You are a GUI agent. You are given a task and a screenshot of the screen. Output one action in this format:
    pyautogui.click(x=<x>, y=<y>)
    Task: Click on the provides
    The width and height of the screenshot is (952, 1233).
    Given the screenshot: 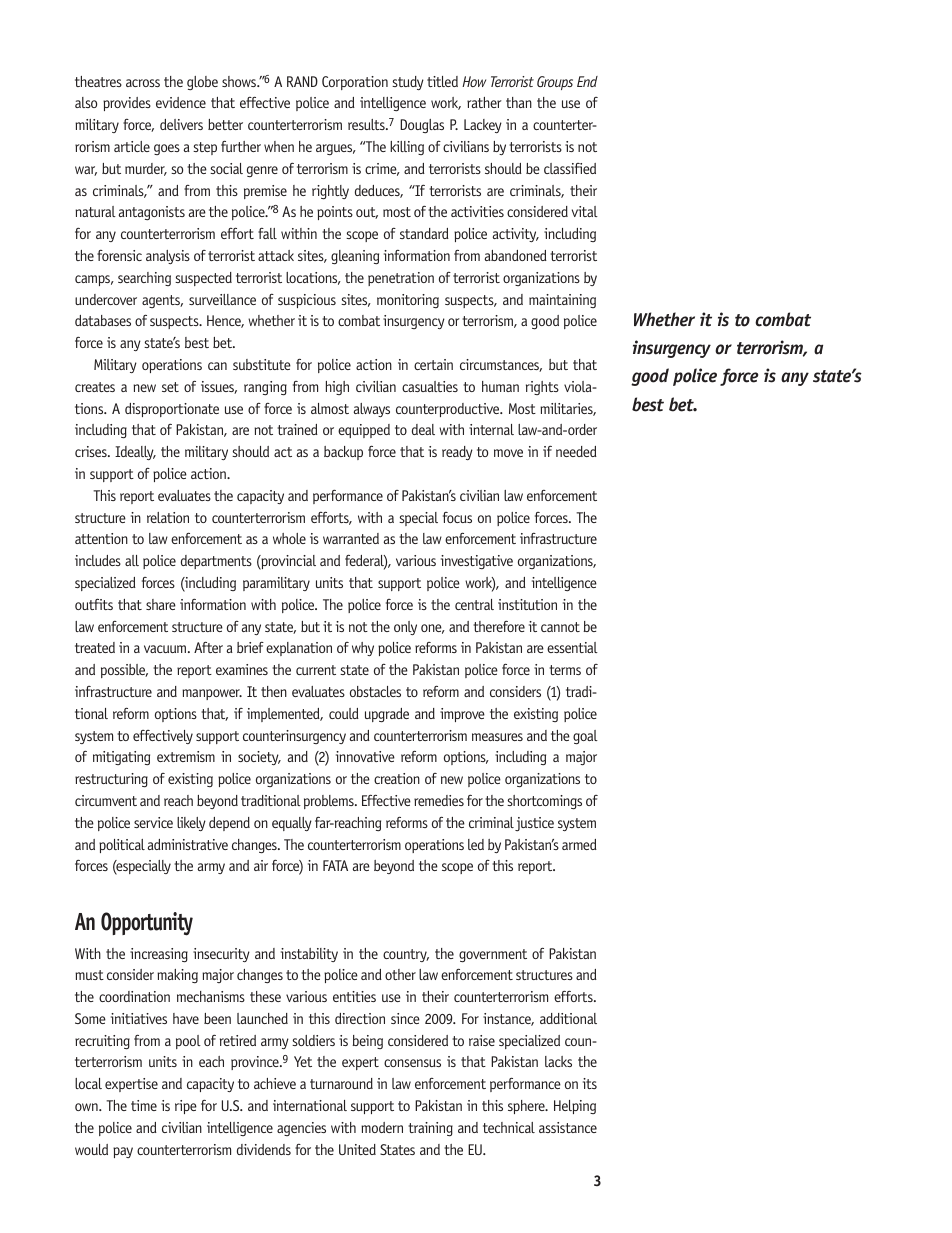 What is the action you would take?
    pyautogui.click(x=127, y=104)
